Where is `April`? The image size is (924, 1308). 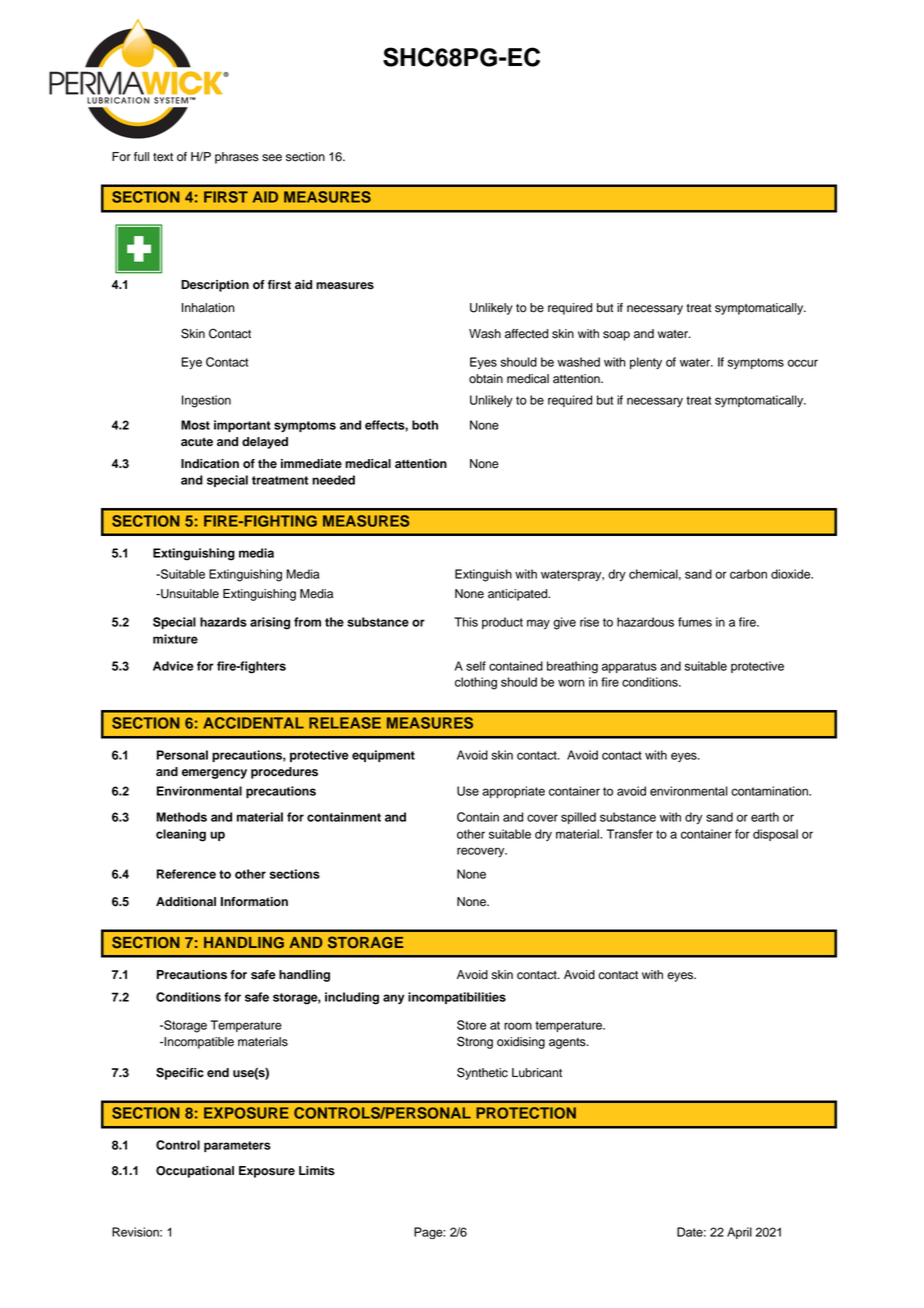
April is located at coordinates (739, 1233).
